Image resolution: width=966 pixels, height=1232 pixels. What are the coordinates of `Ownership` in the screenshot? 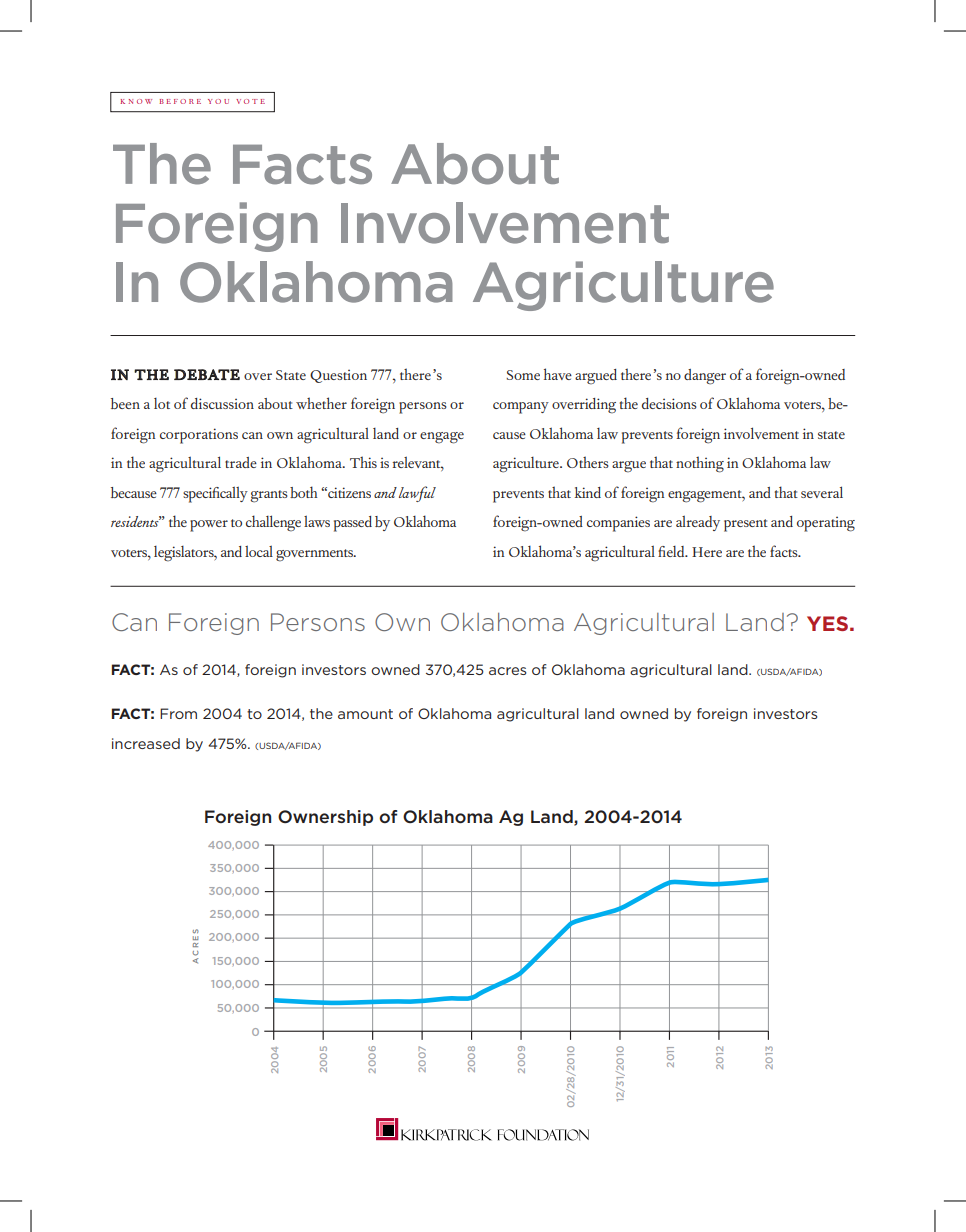 It's located at (325, 818).
